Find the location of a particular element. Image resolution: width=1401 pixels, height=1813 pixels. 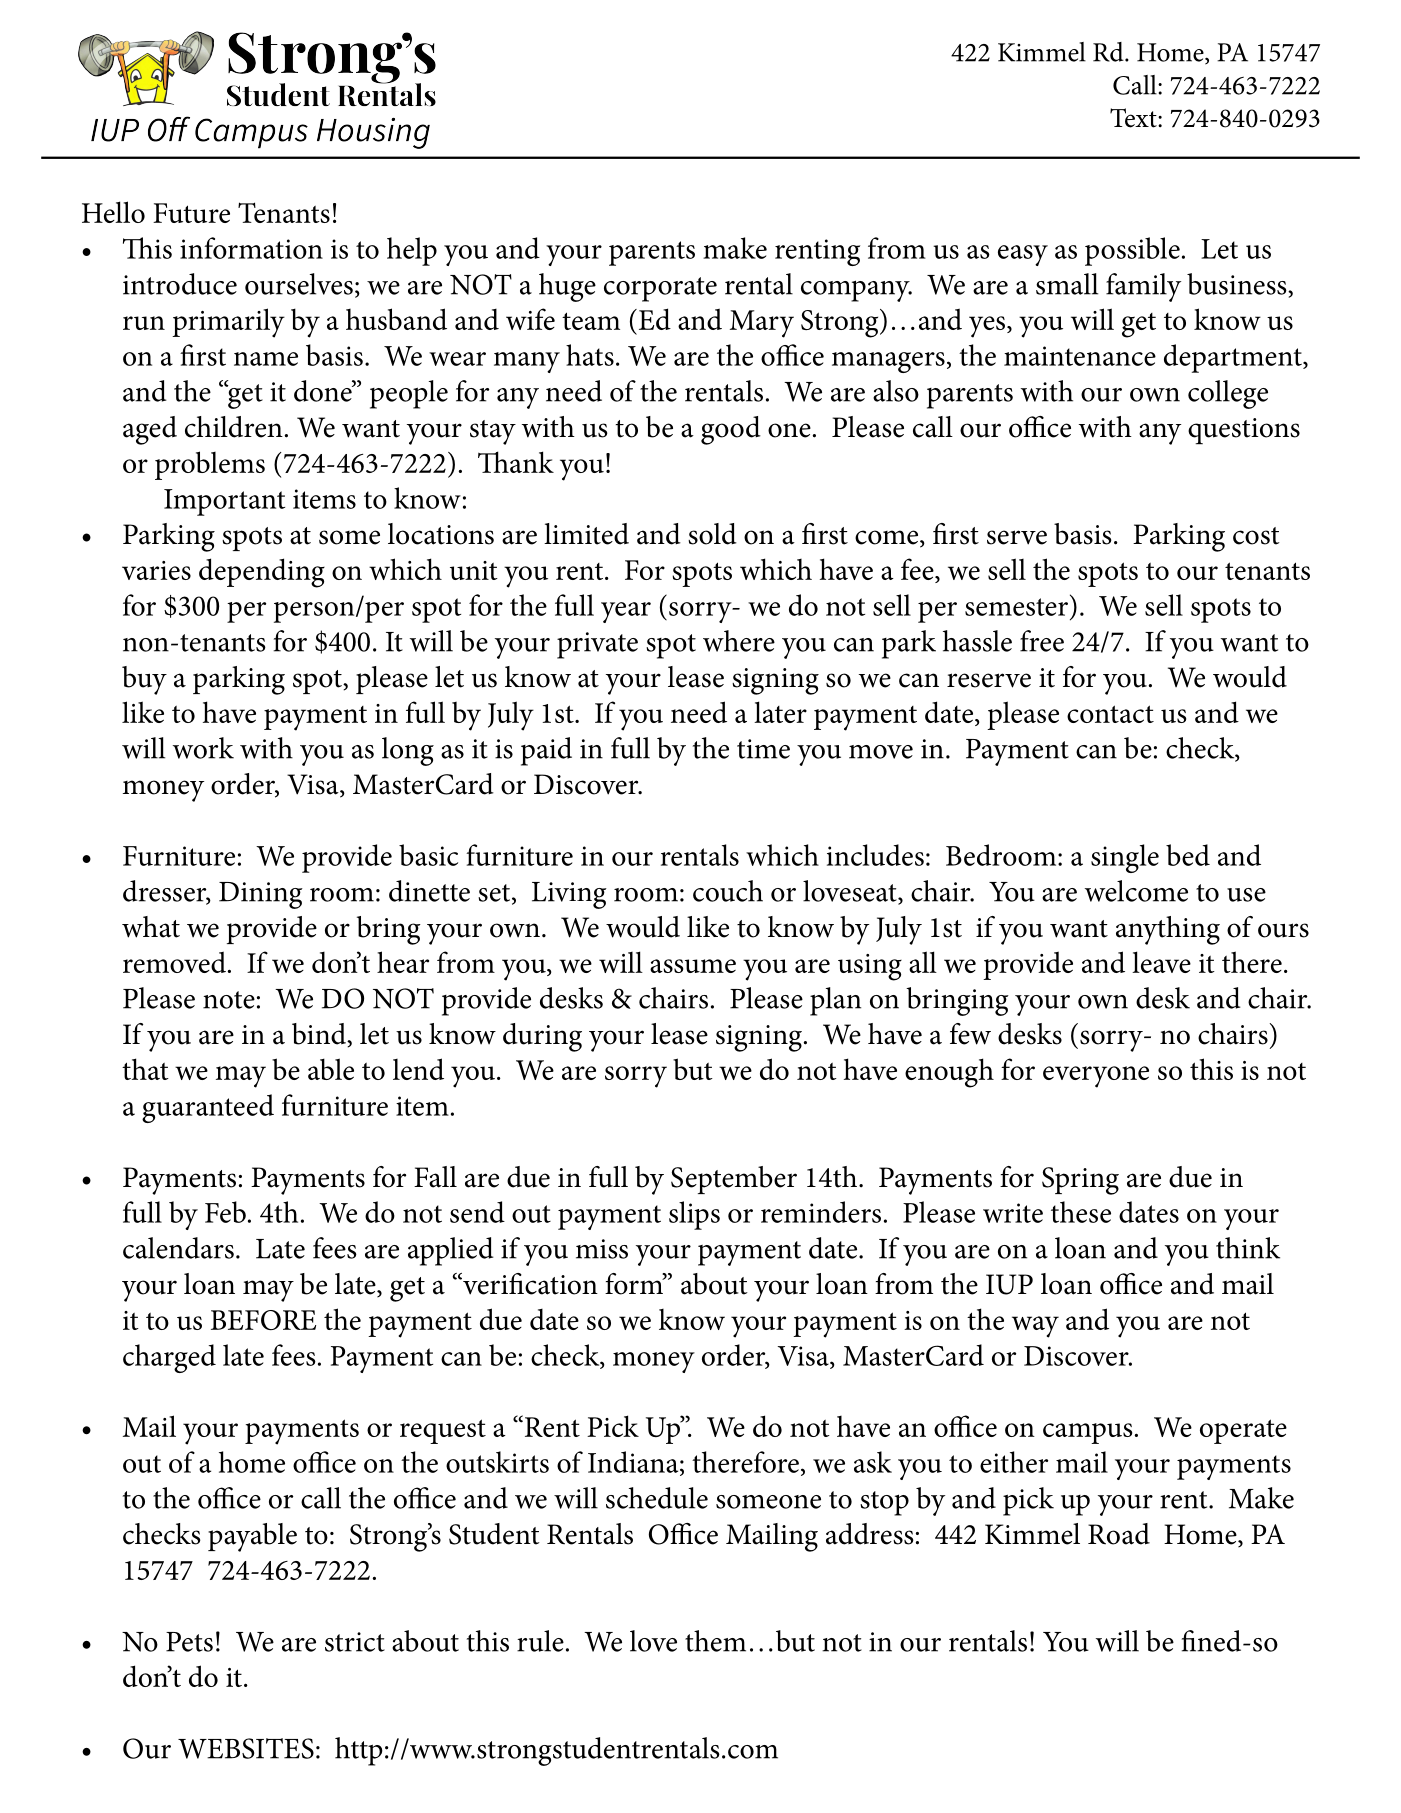

Future is located at coordinates (191, 213).
